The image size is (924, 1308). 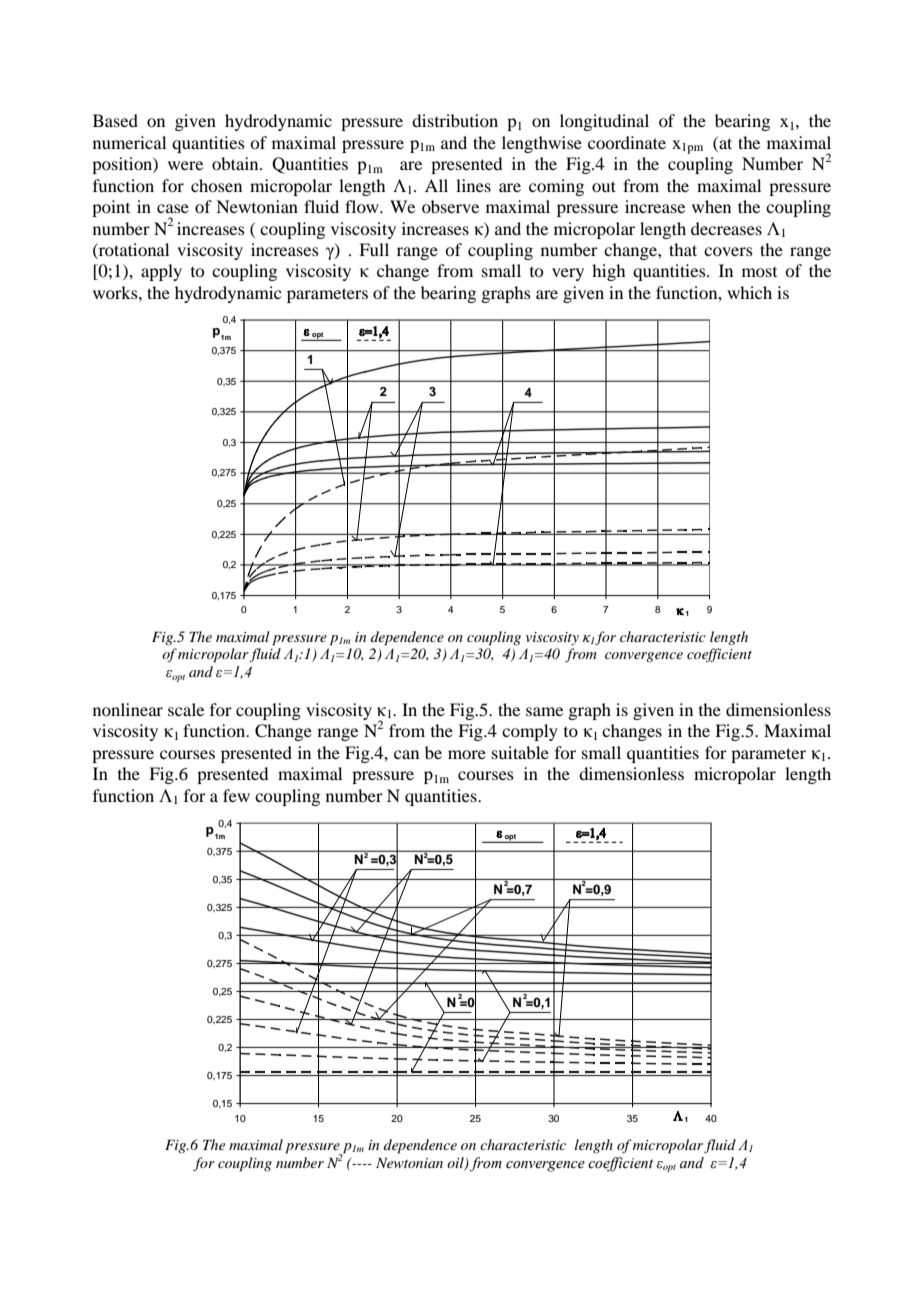 I want to click on apply, so click(x=161, y=272).
